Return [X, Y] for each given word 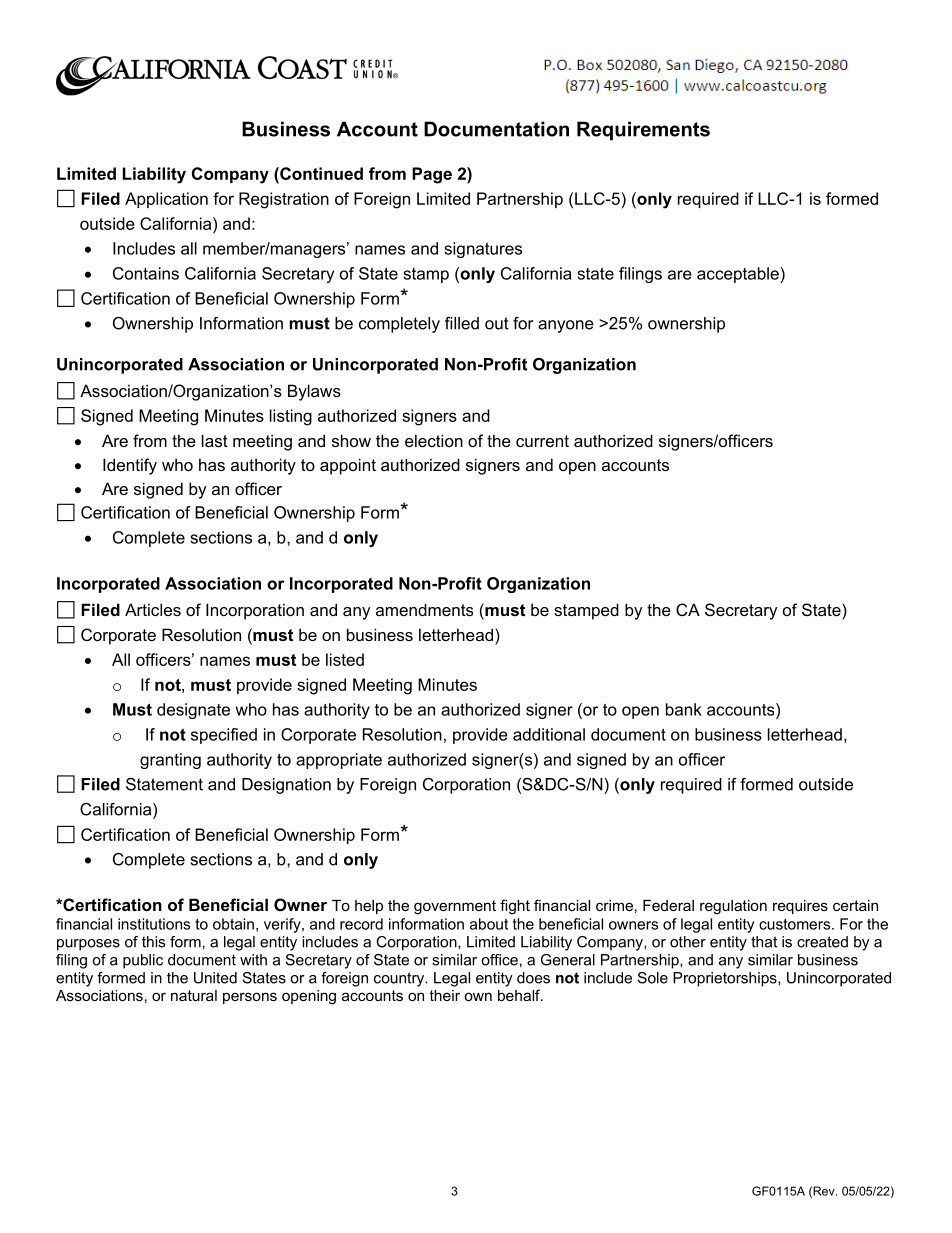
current [542, 441]
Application [166, 200]
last [215, 440]
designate [193, 711]
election [434, 440]
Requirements [643, 131]
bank [684, 709]
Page [432, 175]
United [215, 978]
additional [549, 734]
